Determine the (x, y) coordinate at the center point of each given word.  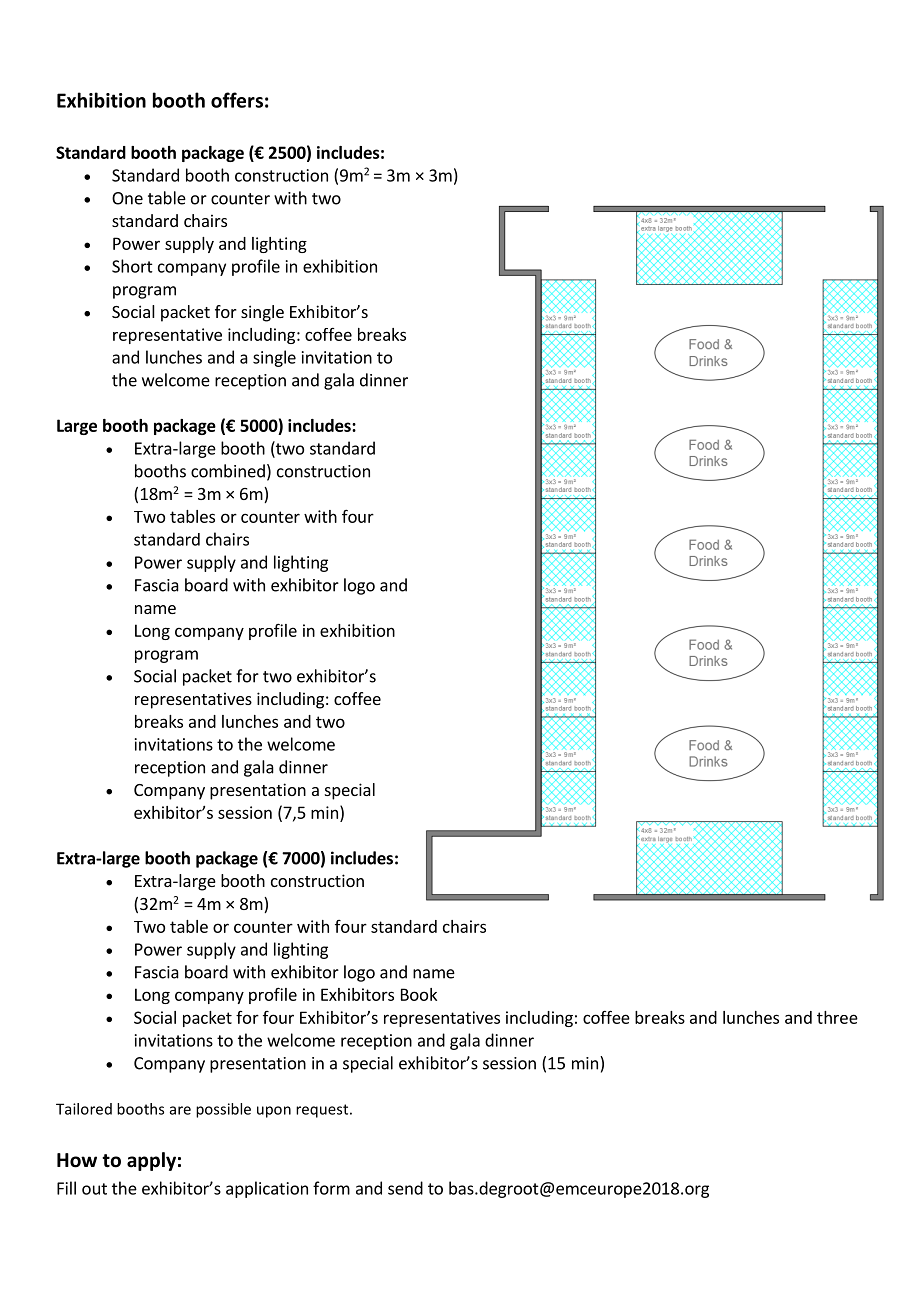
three (837, 1017)
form (331, 1188)
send (405, 1188)
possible (223, 1110)
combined (228, 471)
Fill (66, 1188)
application (267, 1189)
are (180, 1110)
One (127, 198)
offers (237, 100)
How (77, 1160)
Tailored (84, 1109)
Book (419, 994)
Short (132, 266)
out (94, 1189)
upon (274, 1112)
